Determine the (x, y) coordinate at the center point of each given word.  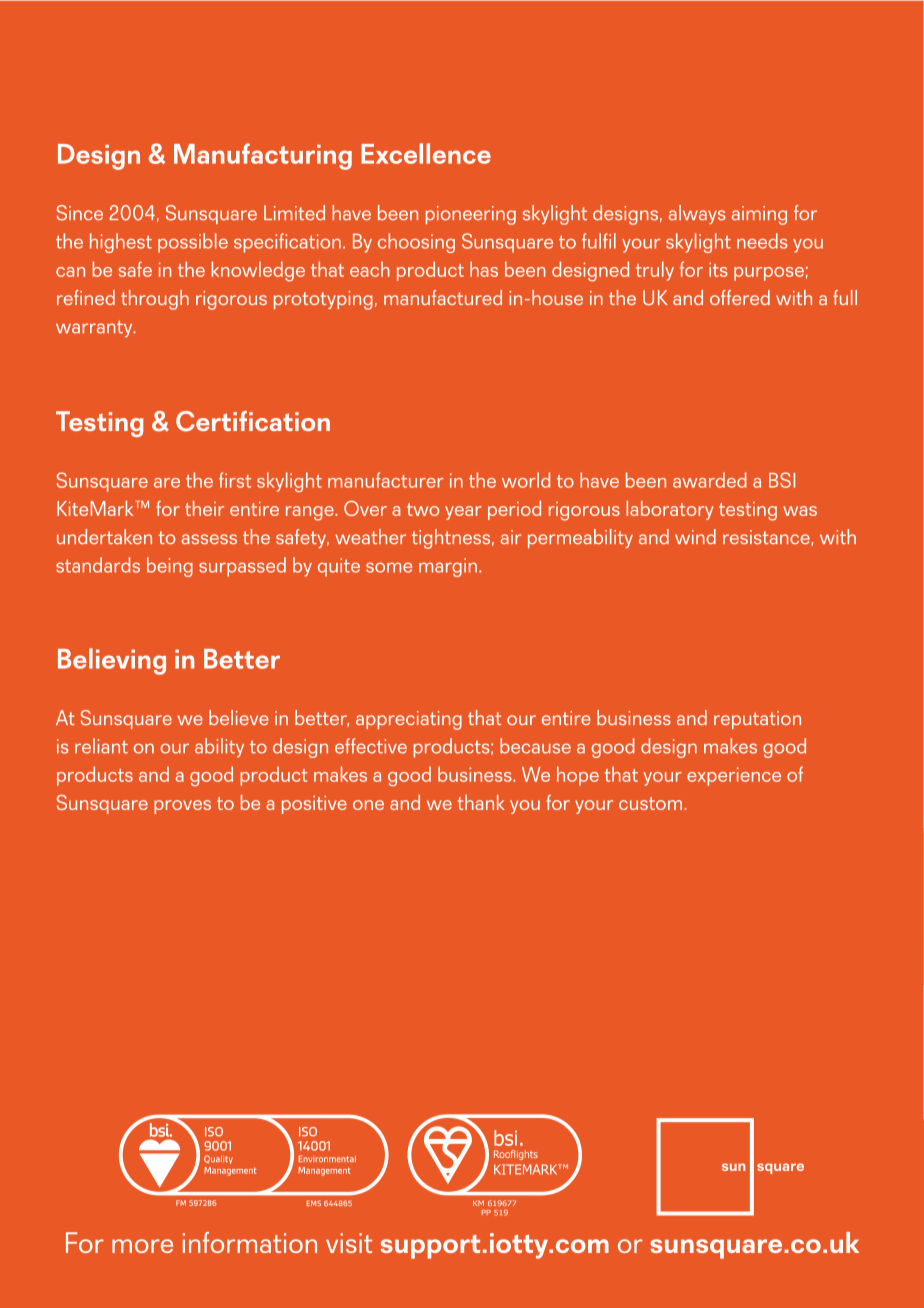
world (526, 480)
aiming (759, 215)
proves (182, 807)
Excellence (426, 153)
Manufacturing (263, 156)
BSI (782, 480)
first (235, 480)
